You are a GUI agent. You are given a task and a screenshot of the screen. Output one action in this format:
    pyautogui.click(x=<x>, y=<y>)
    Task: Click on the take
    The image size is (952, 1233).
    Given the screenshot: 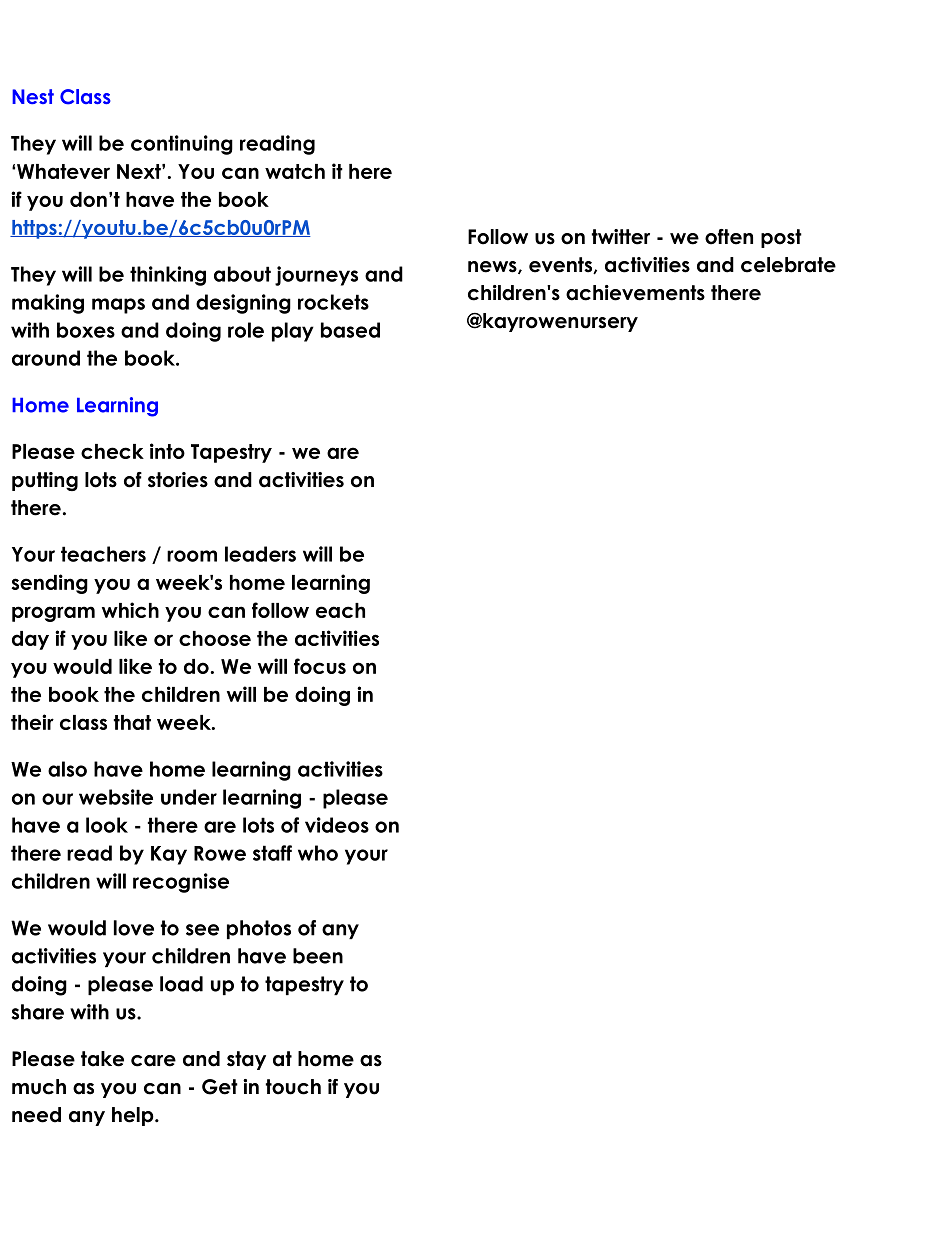 What is the action you would take?
    pyautogui.click(x=102, y=1059)
